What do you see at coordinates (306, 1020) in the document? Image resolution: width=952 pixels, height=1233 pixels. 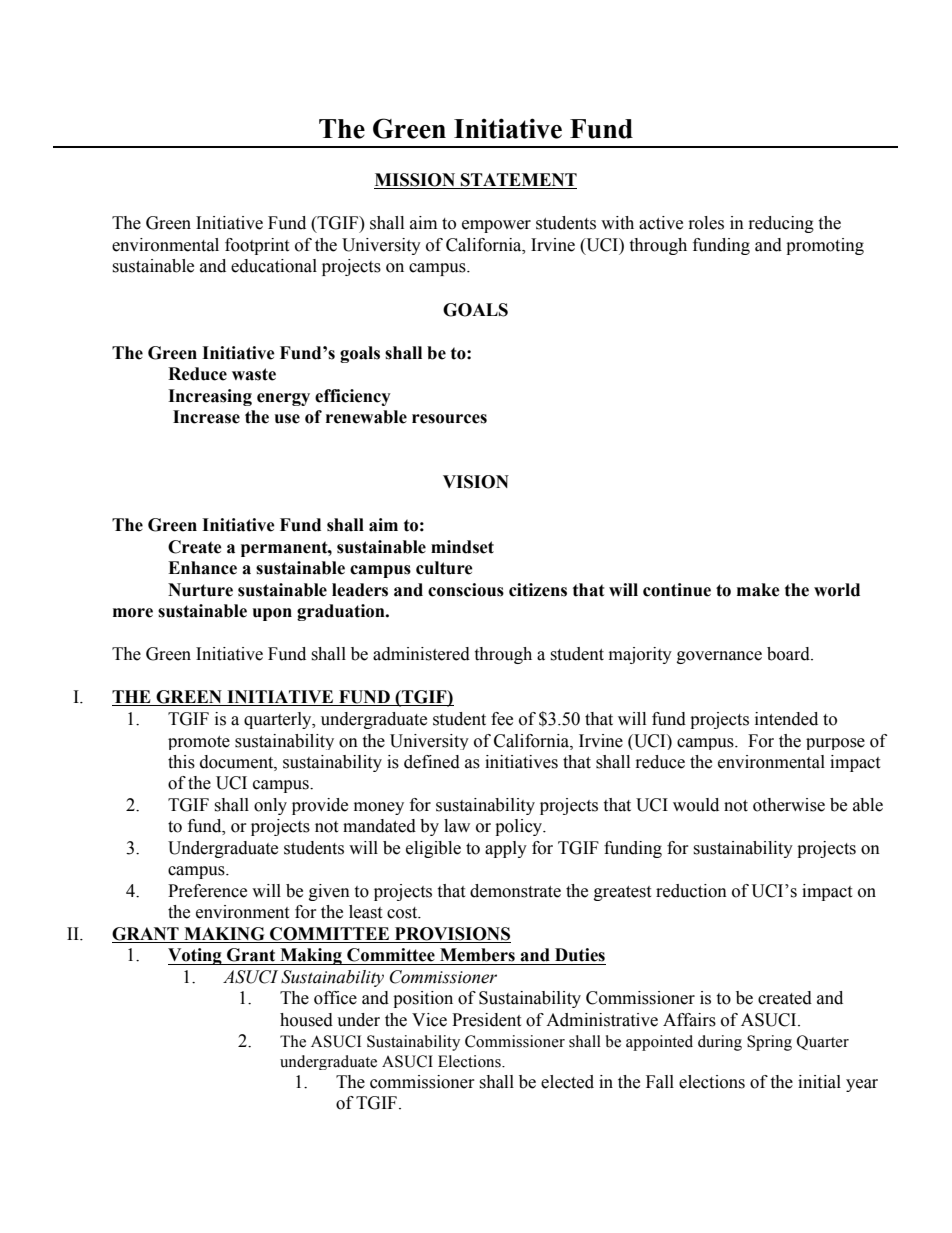 I see `housed` at bounding box center [306, 1020].
